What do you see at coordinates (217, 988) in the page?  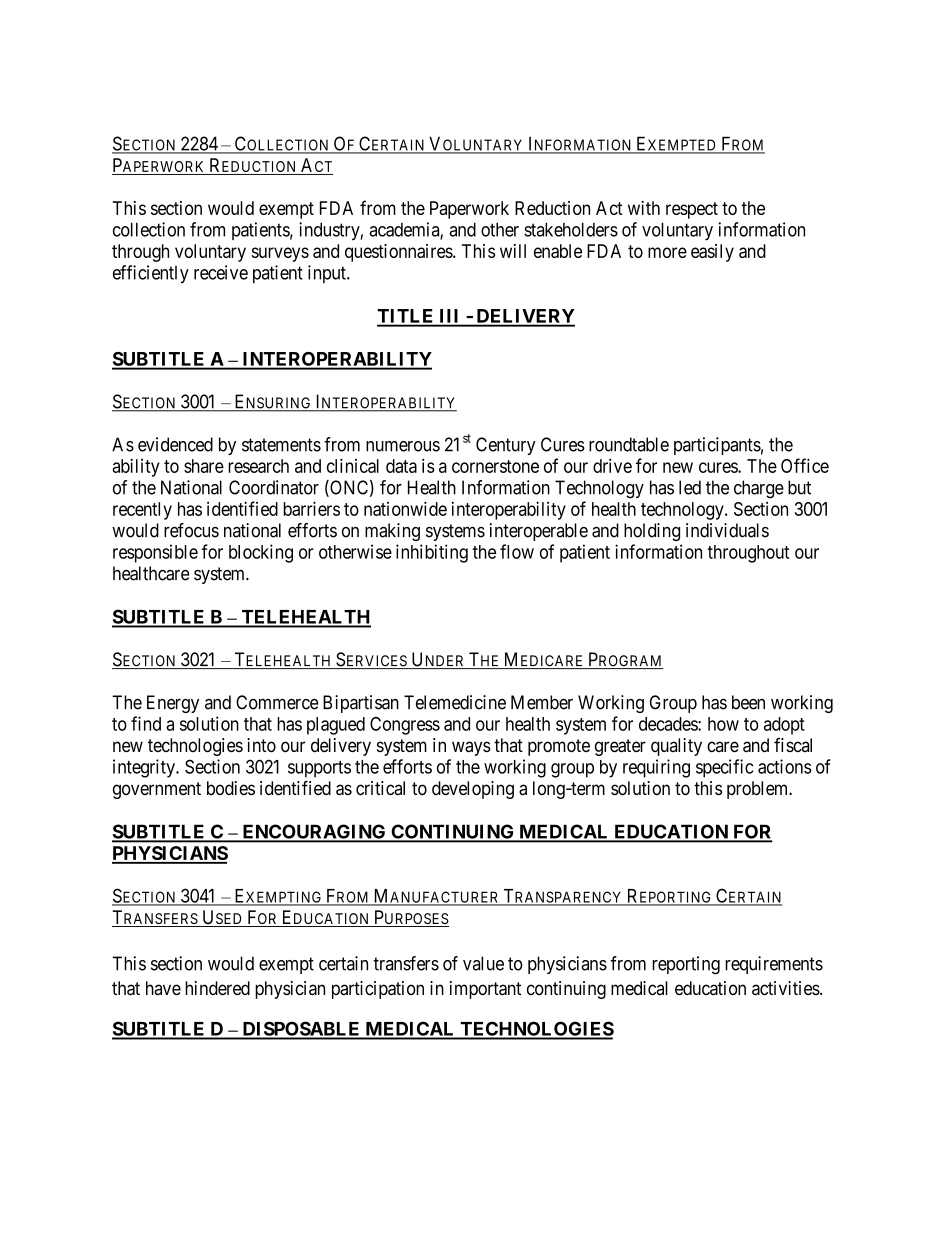 I see `hindered` at bounding box center [217, 988].
